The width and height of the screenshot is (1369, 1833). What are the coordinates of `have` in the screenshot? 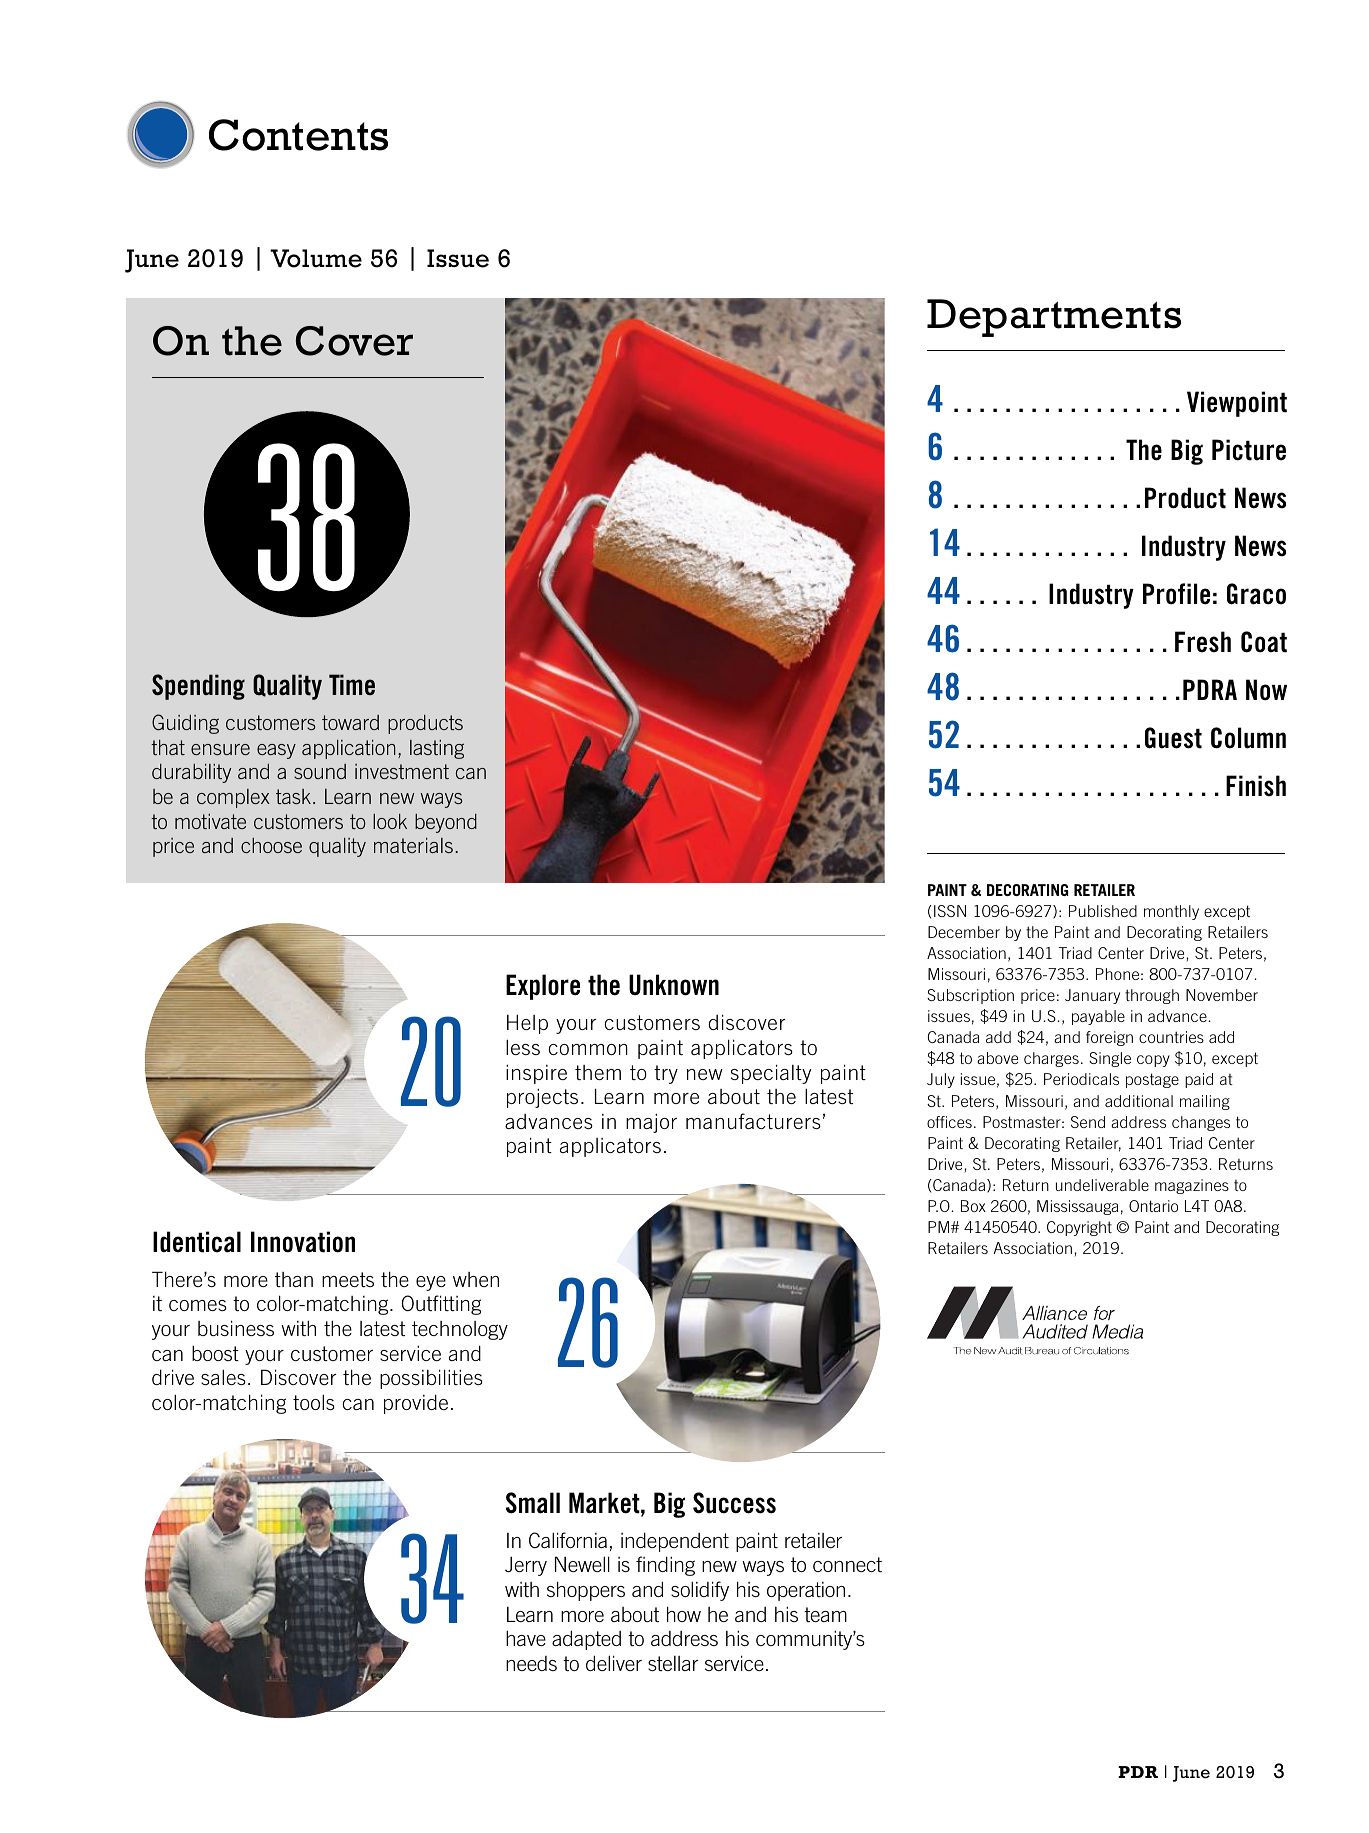 It's located at (526, 1638).
